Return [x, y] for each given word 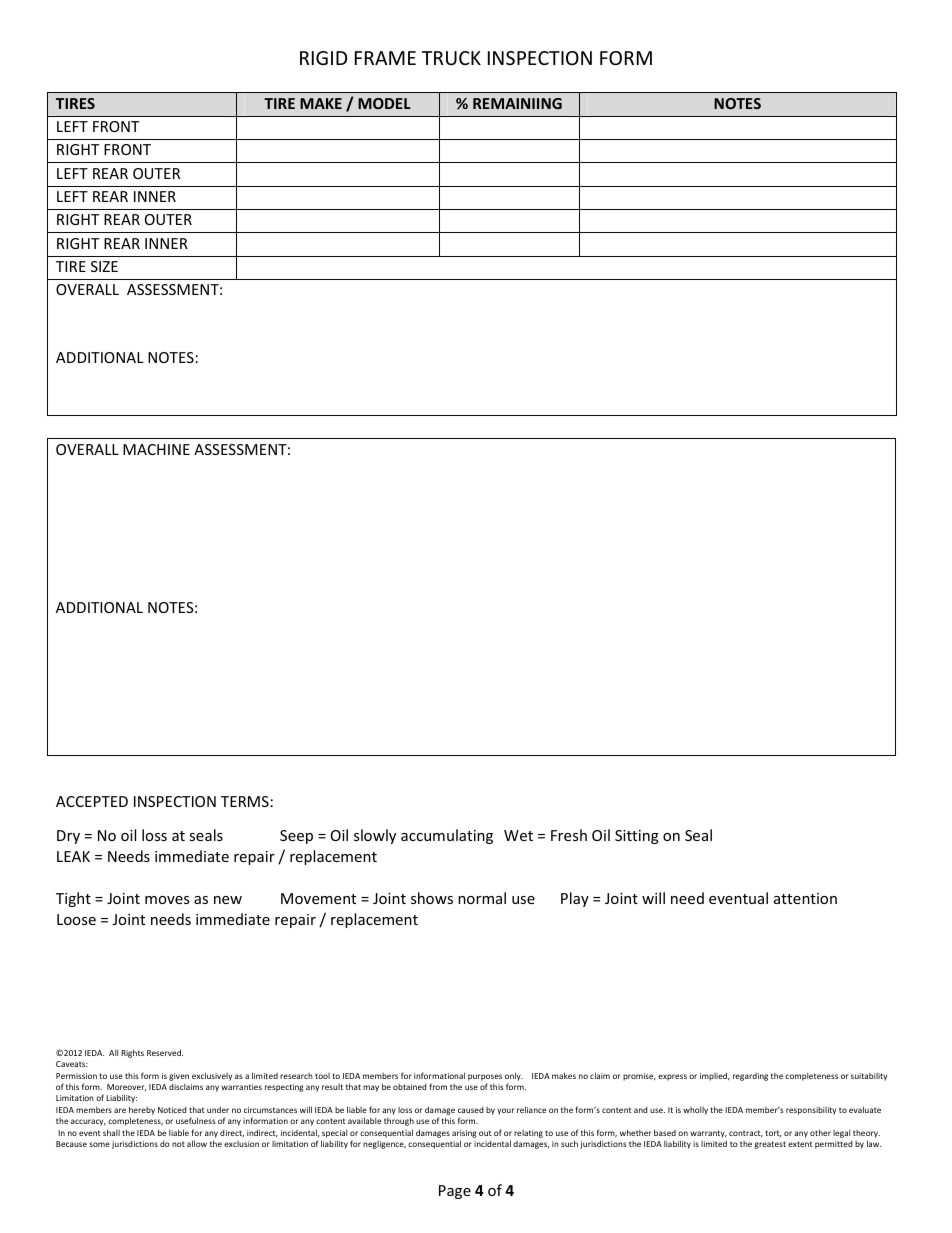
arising [464, 1134]
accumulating [447, 836]
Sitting [637, 837]
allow [197, 1143]
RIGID [323, 58]
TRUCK [451, 58]
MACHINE [156, 449]
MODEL [384, 103]
